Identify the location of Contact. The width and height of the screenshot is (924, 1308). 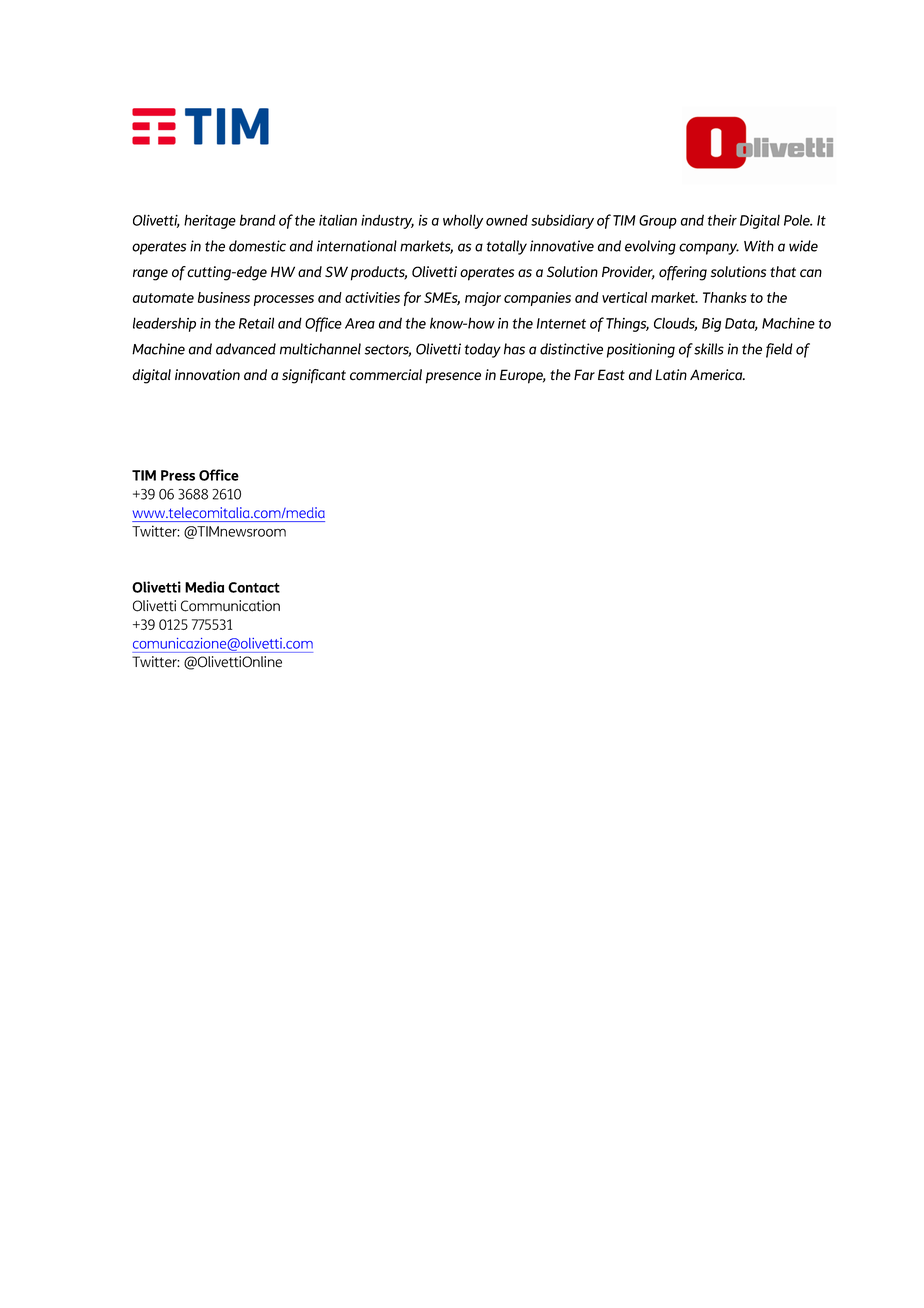
(254, 587).
